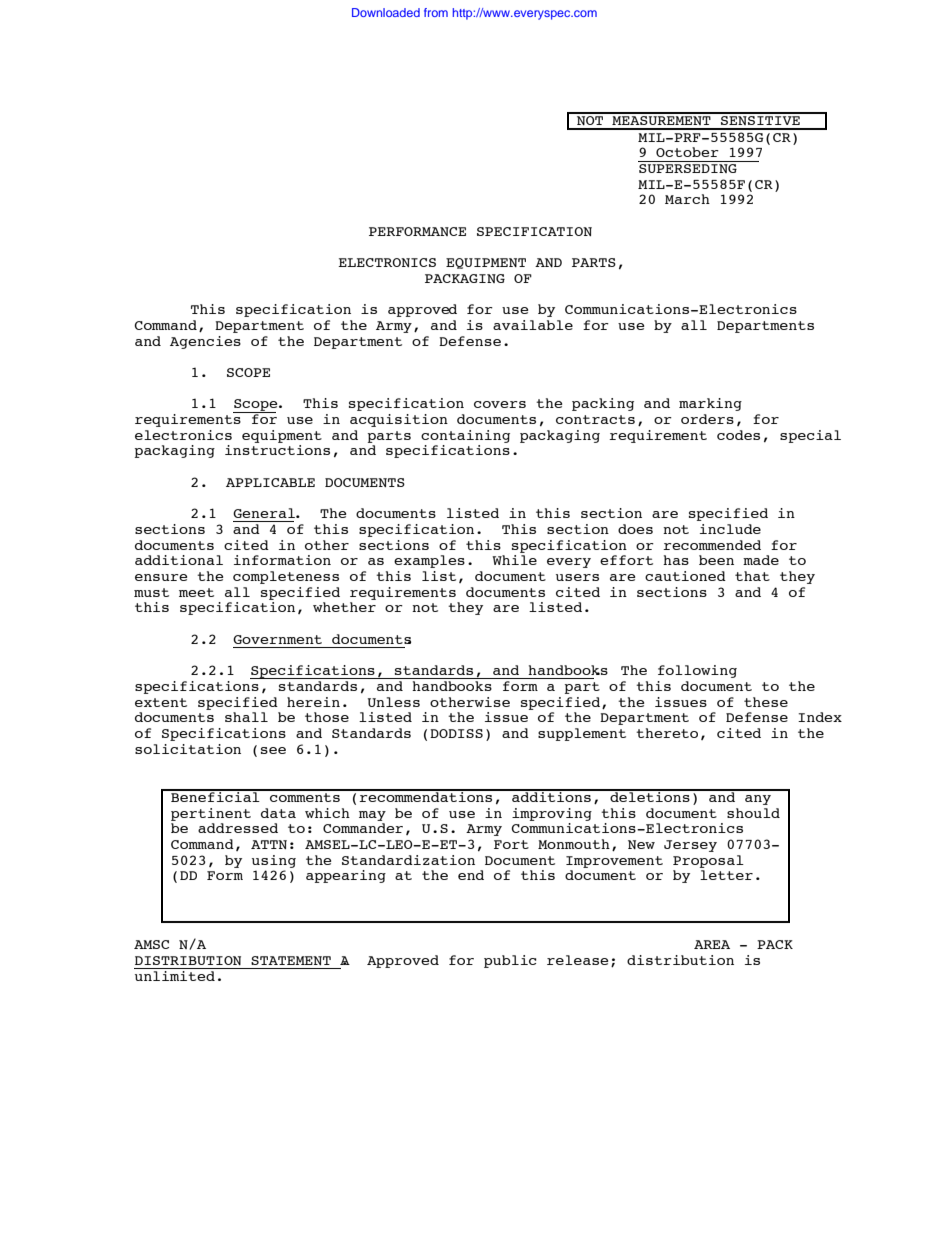 This screenshot has height=1233, width=952. Describe the element at coordinates (465, 436) in the screenshot. I see `containing` at that location.
